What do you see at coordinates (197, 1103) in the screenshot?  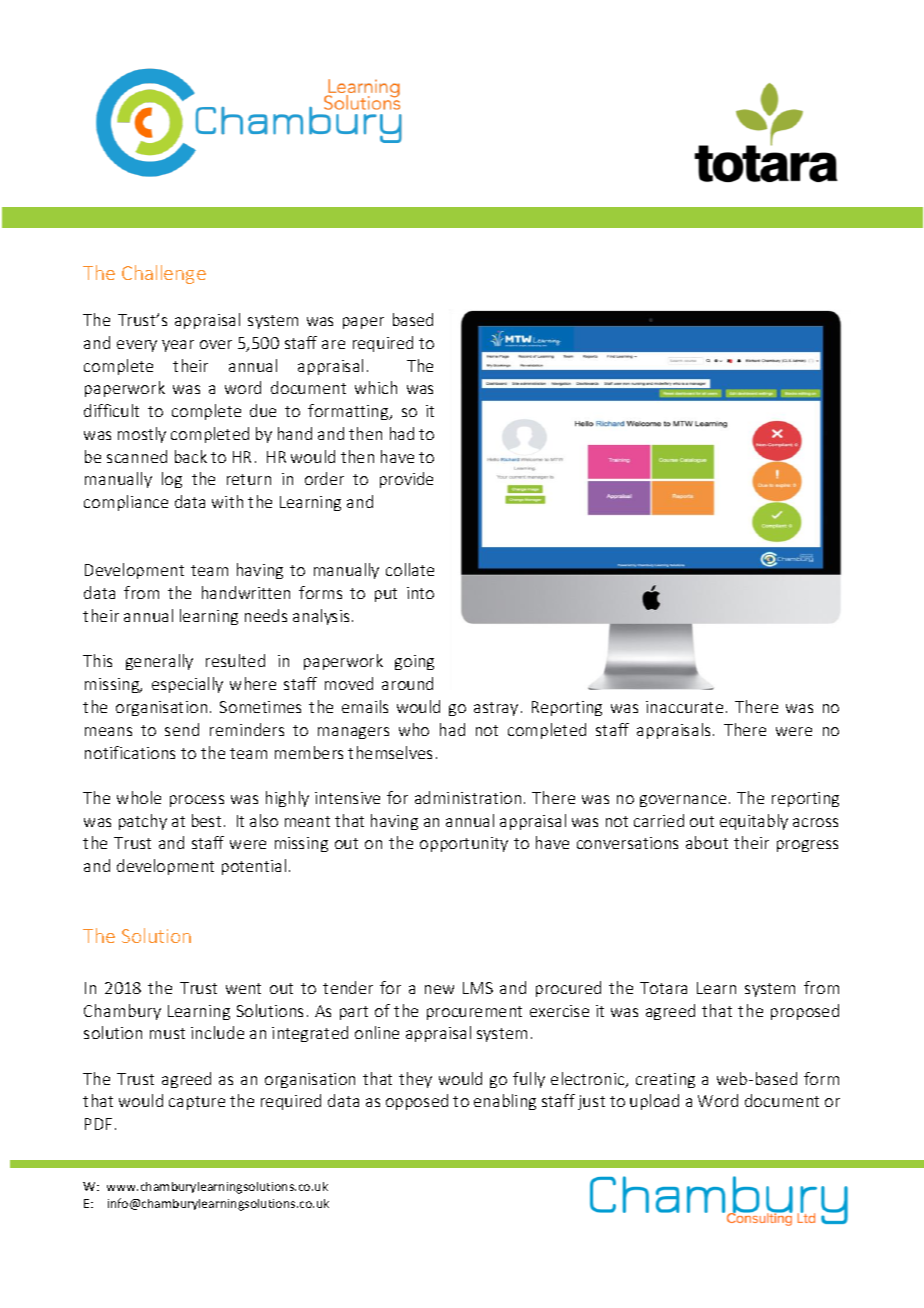 I see `capture` at bounding box center [197, 1103].
